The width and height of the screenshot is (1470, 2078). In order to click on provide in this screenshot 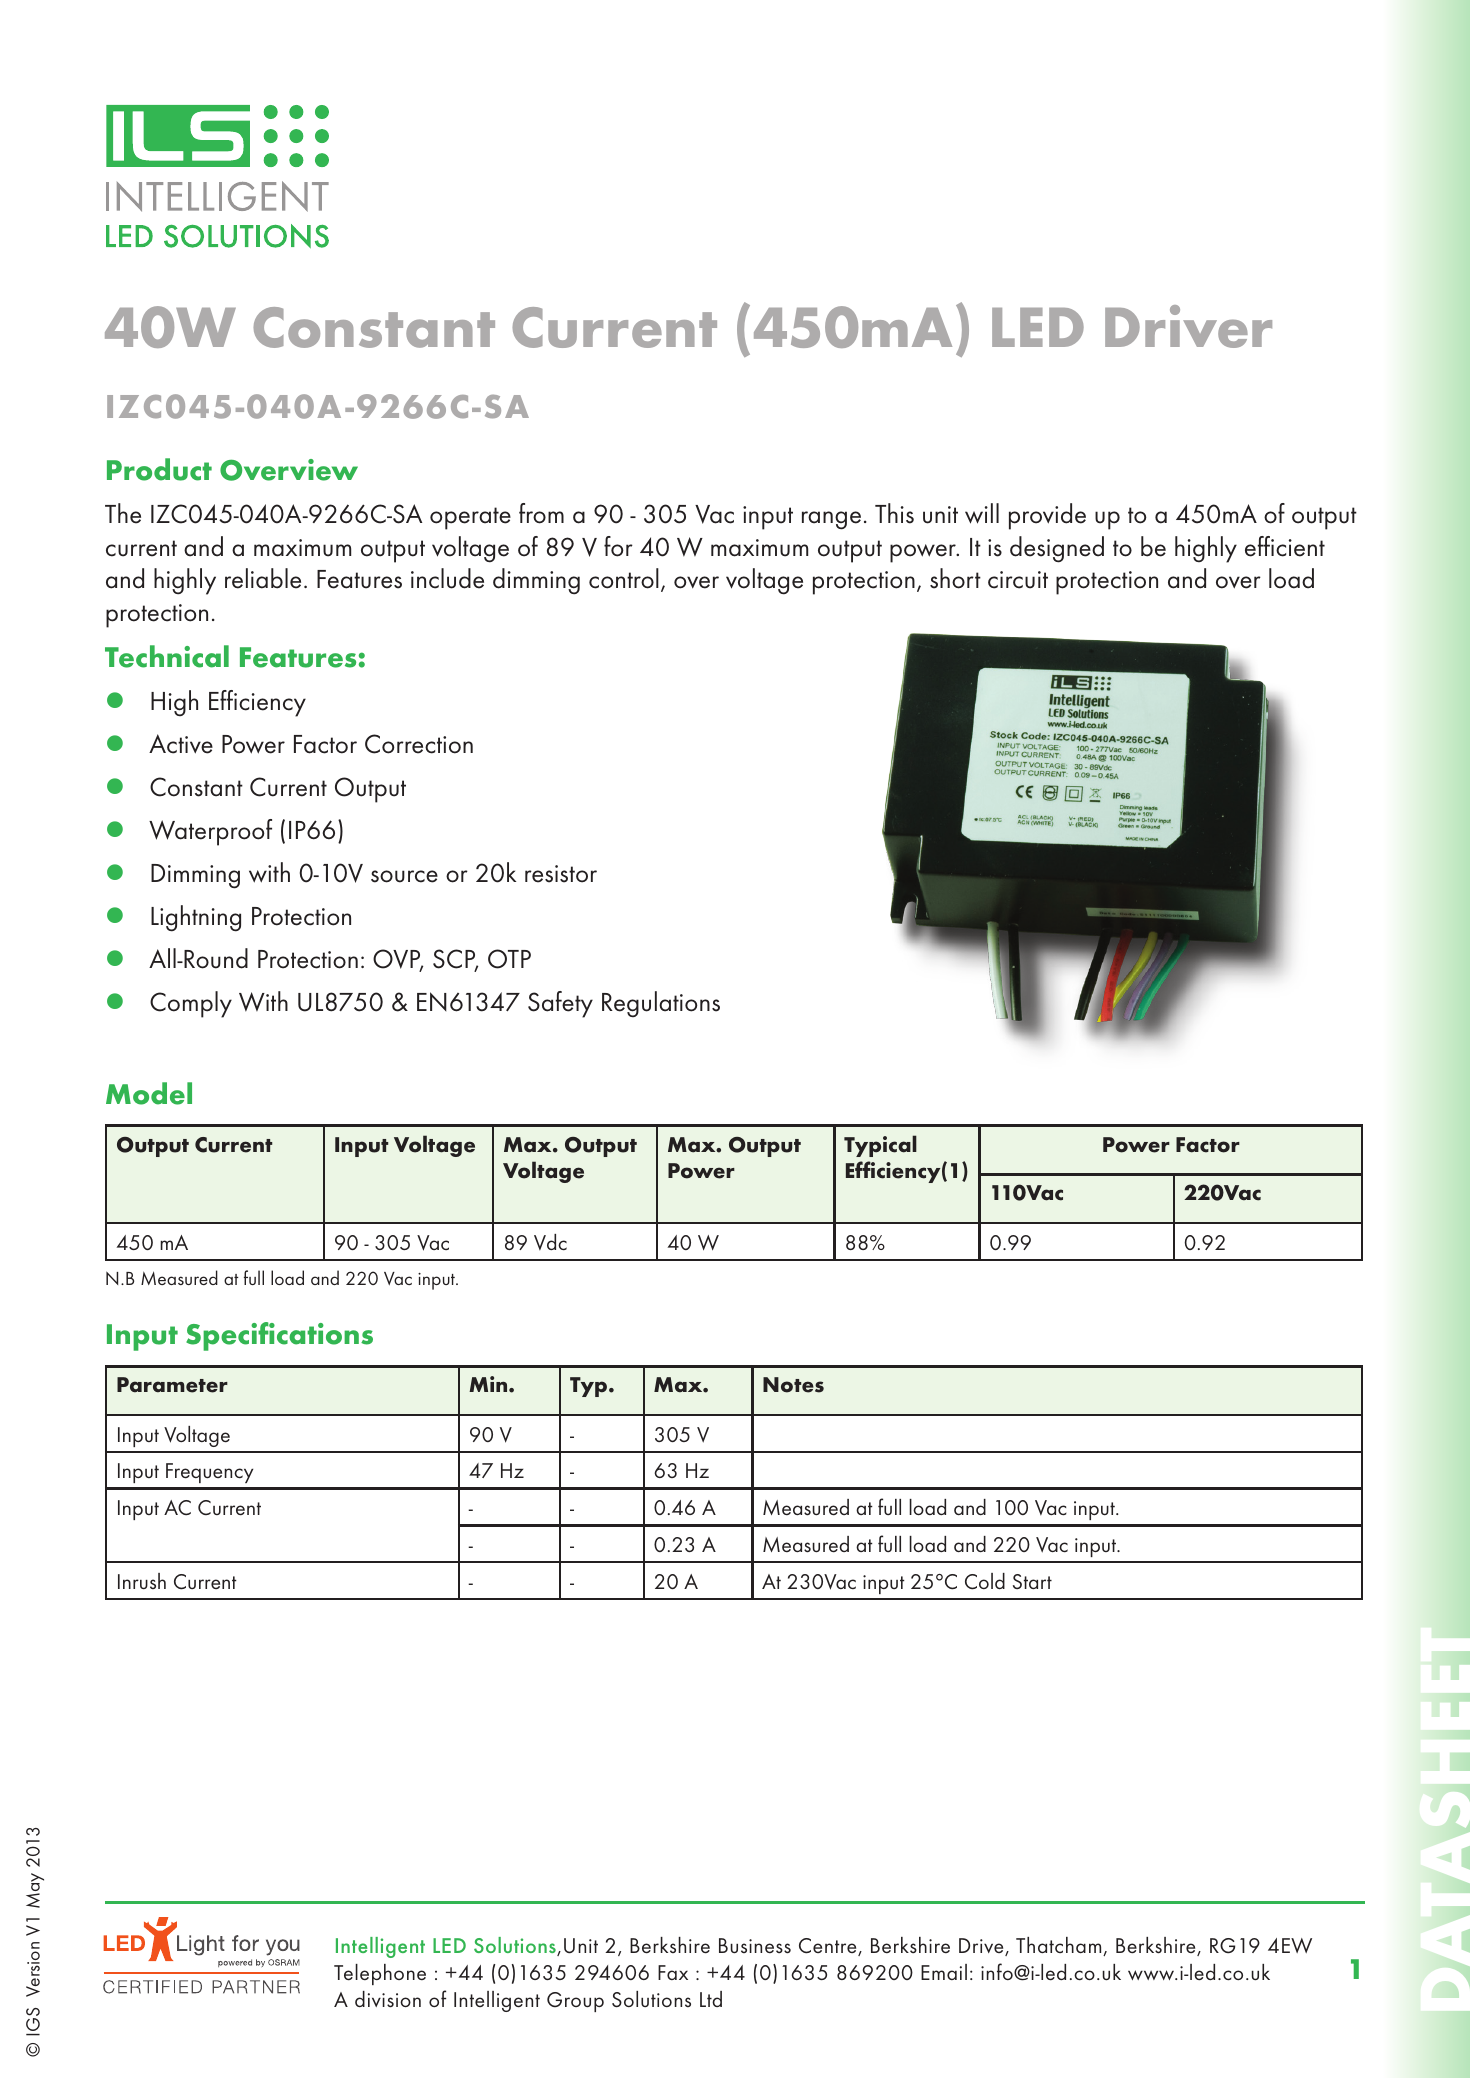, I will do `click(1047, 516)`.
